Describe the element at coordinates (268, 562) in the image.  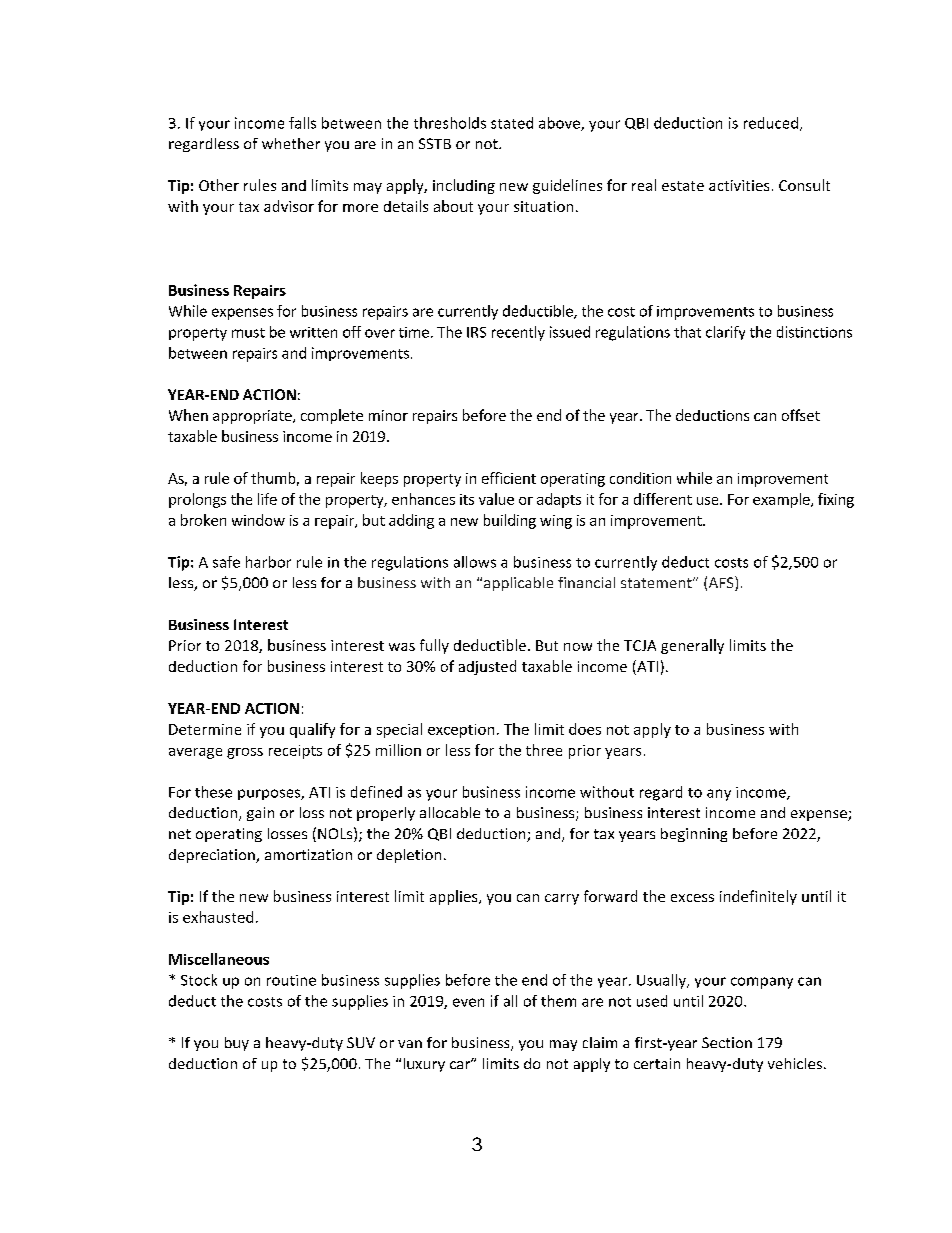
I see `harbor` at that location.
